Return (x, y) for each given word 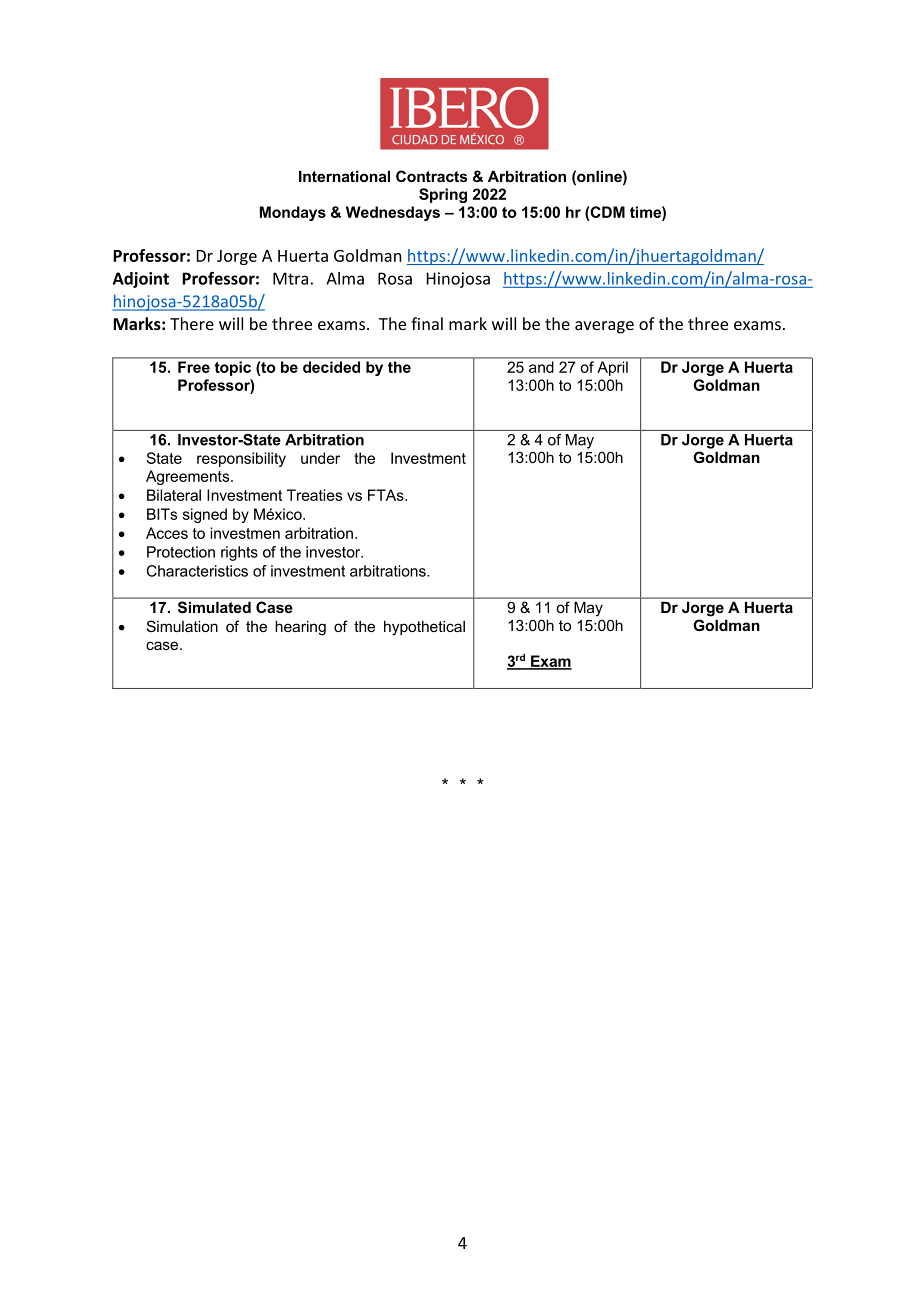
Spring (443, 195)
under (320, 458)
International (344, 176)
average (604, 327)
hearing (300, 628)
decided (331, 367)
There (192, 323)
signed (205, 515)
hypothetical (424, 628)
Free (194, 367)
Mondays (293, 213)
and (541, 367)
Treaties (314, 495)
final (427, 323)
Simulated (214, 607)
